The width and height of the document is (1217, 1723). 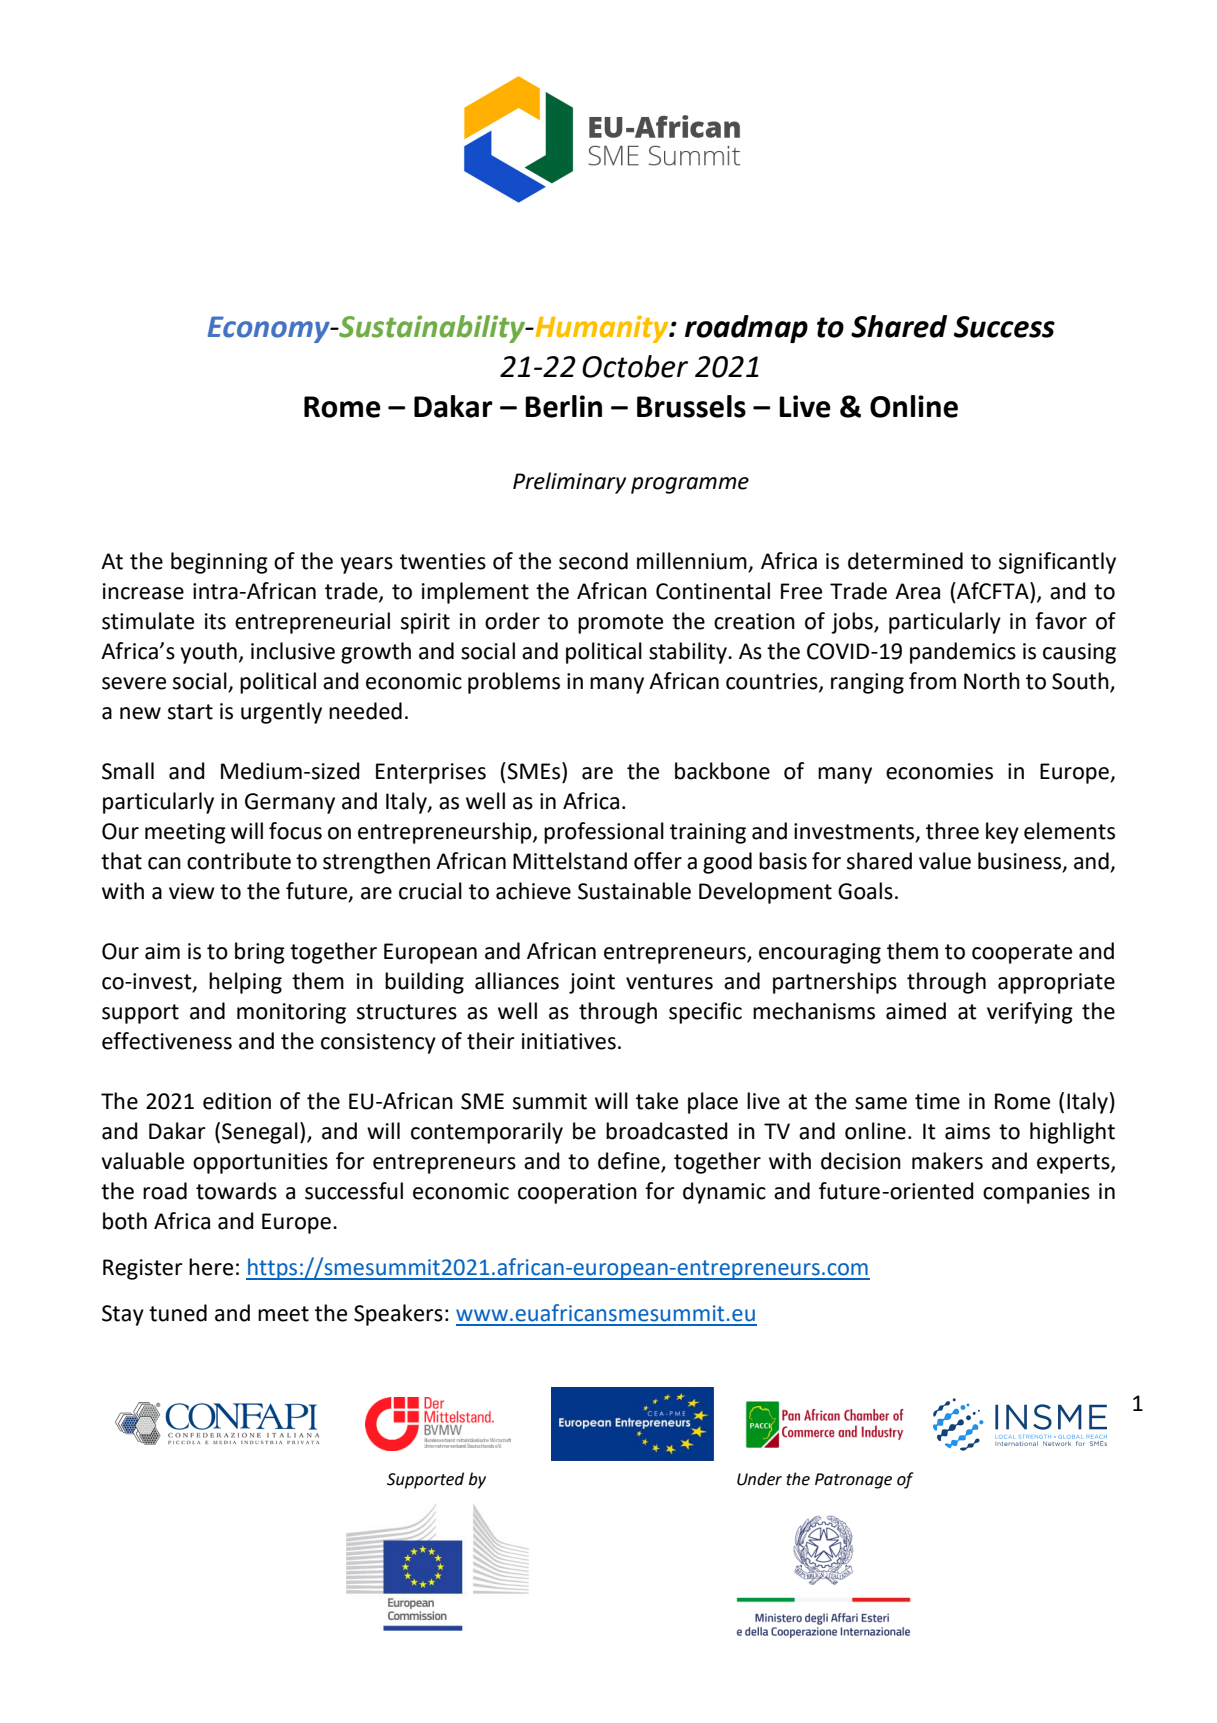 I want to click on bring, so click(x=260, y=953).
